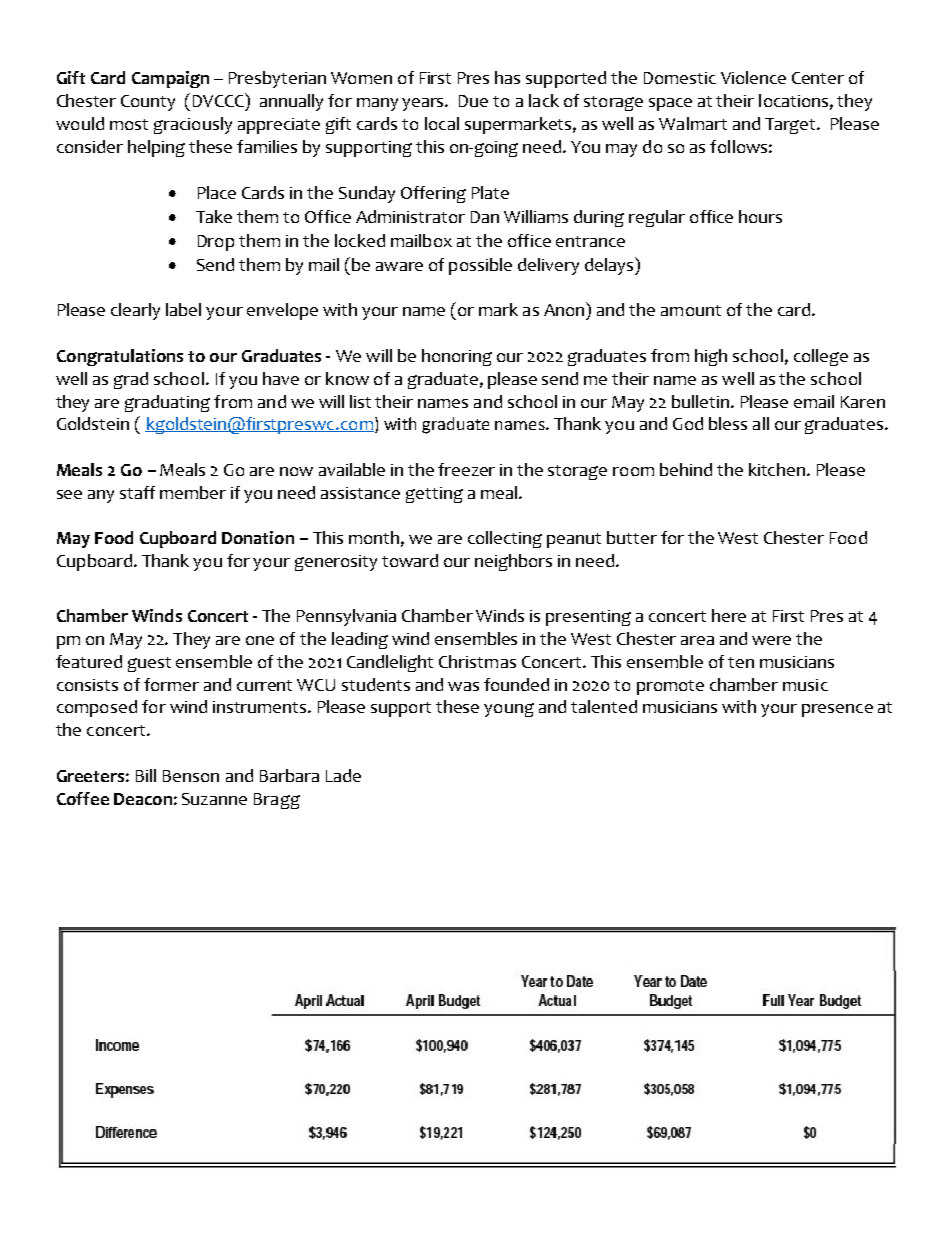  I want to click on Due, so click(473, 101).
